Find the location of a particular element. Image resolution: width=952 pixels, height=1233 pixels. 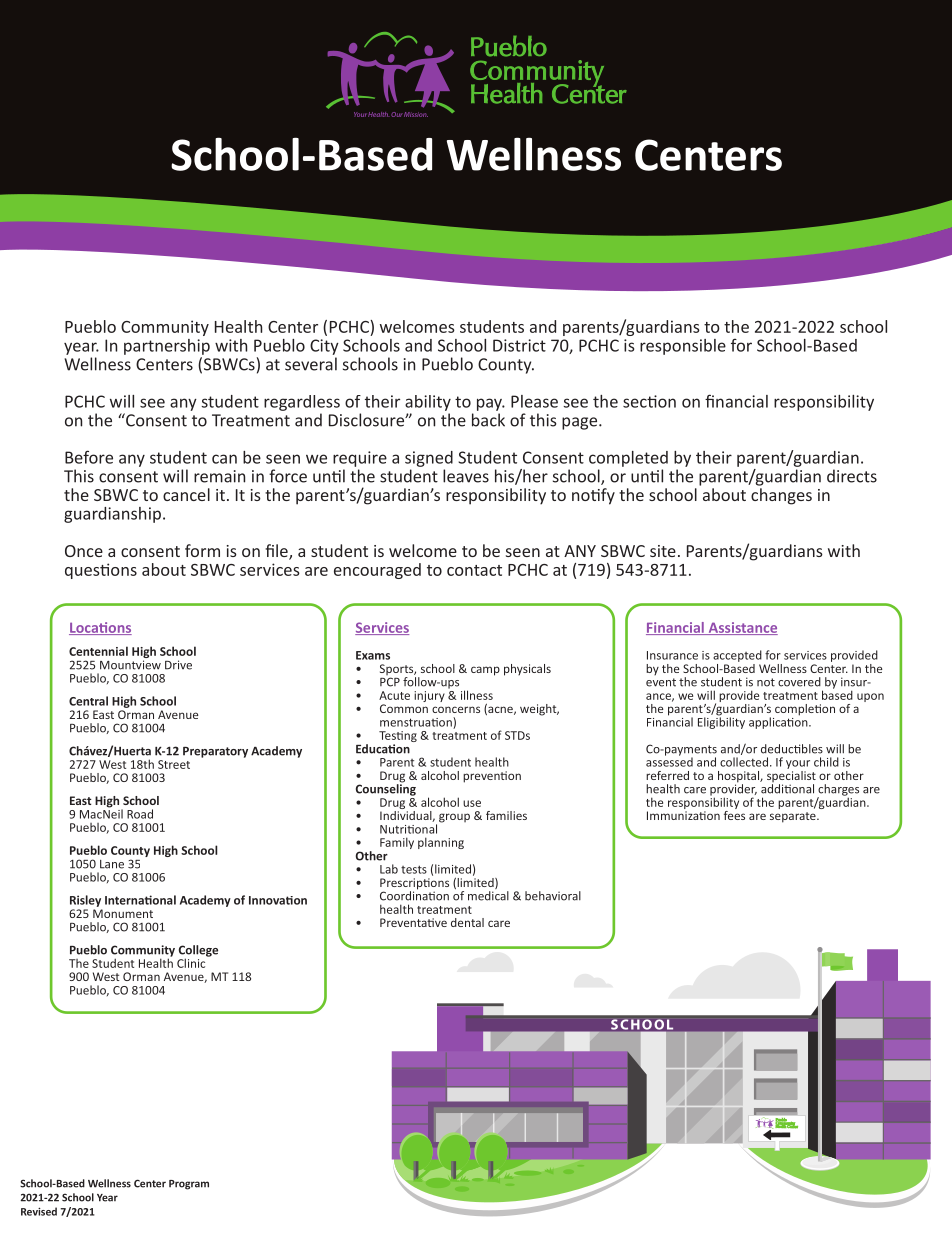

responsible is located at coordinates (683, 347).
